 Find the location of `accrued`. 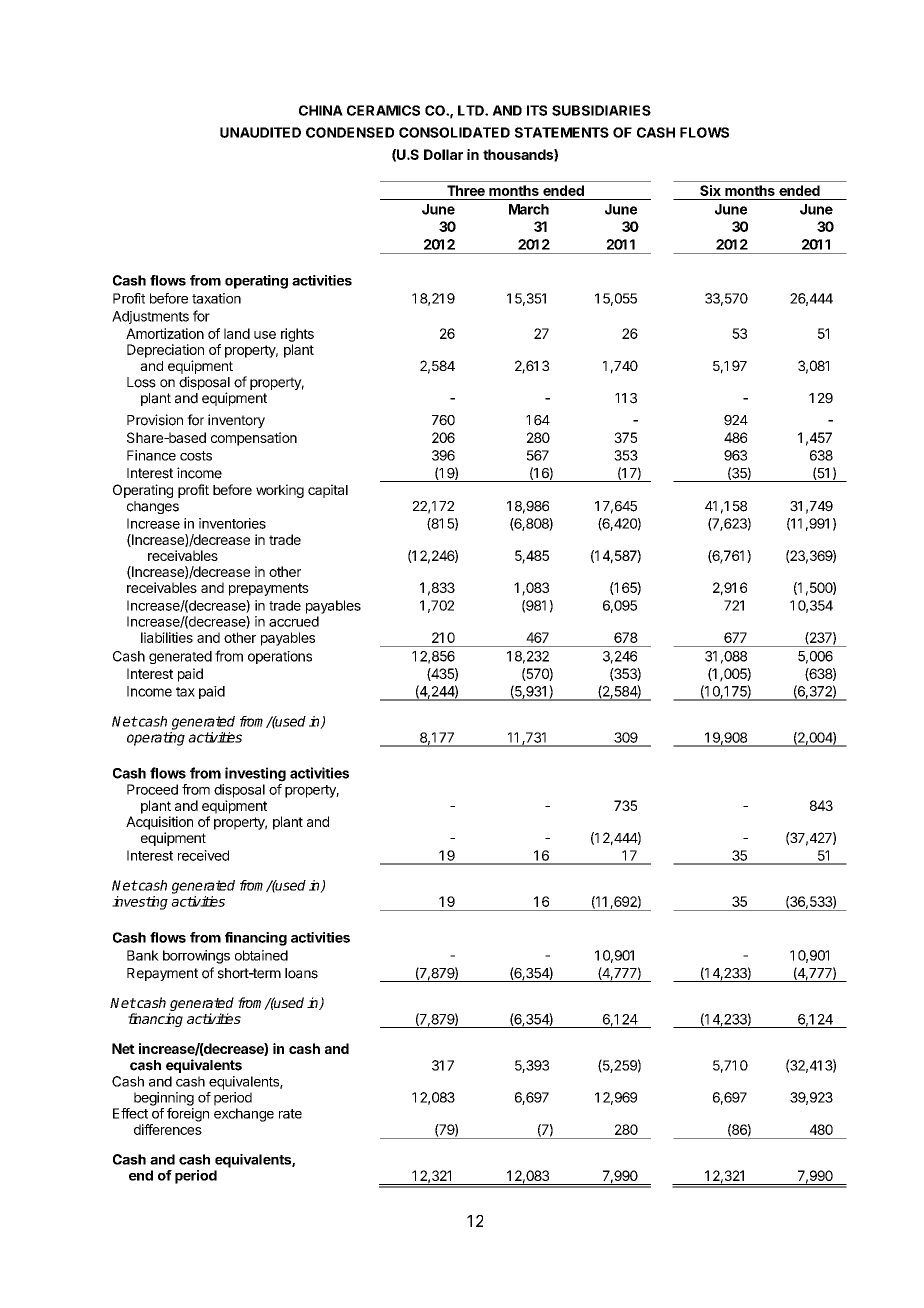

accrued is located at coordinates (294, 621).
